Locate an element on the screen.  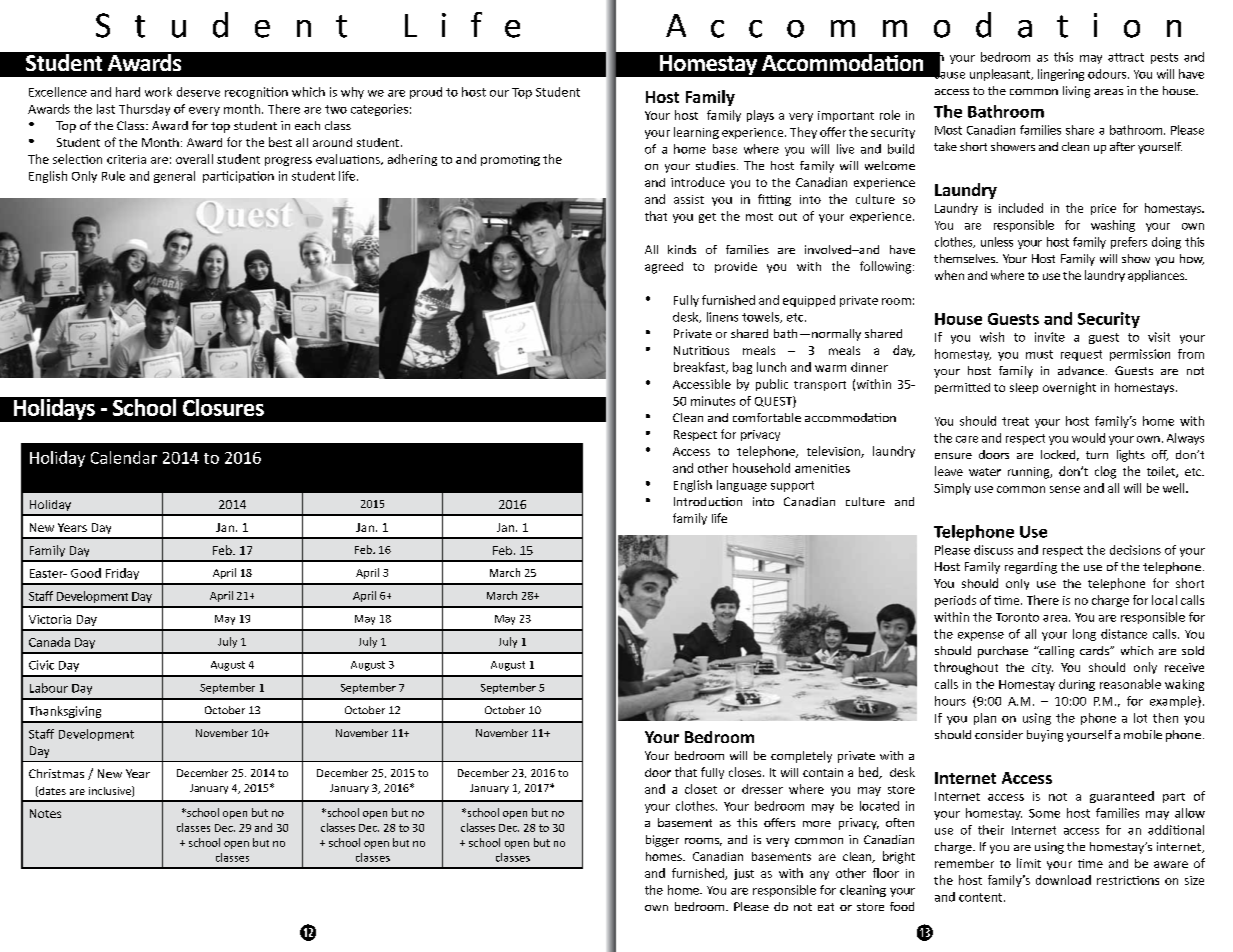
Notes is located at coordinates (45, 813).
